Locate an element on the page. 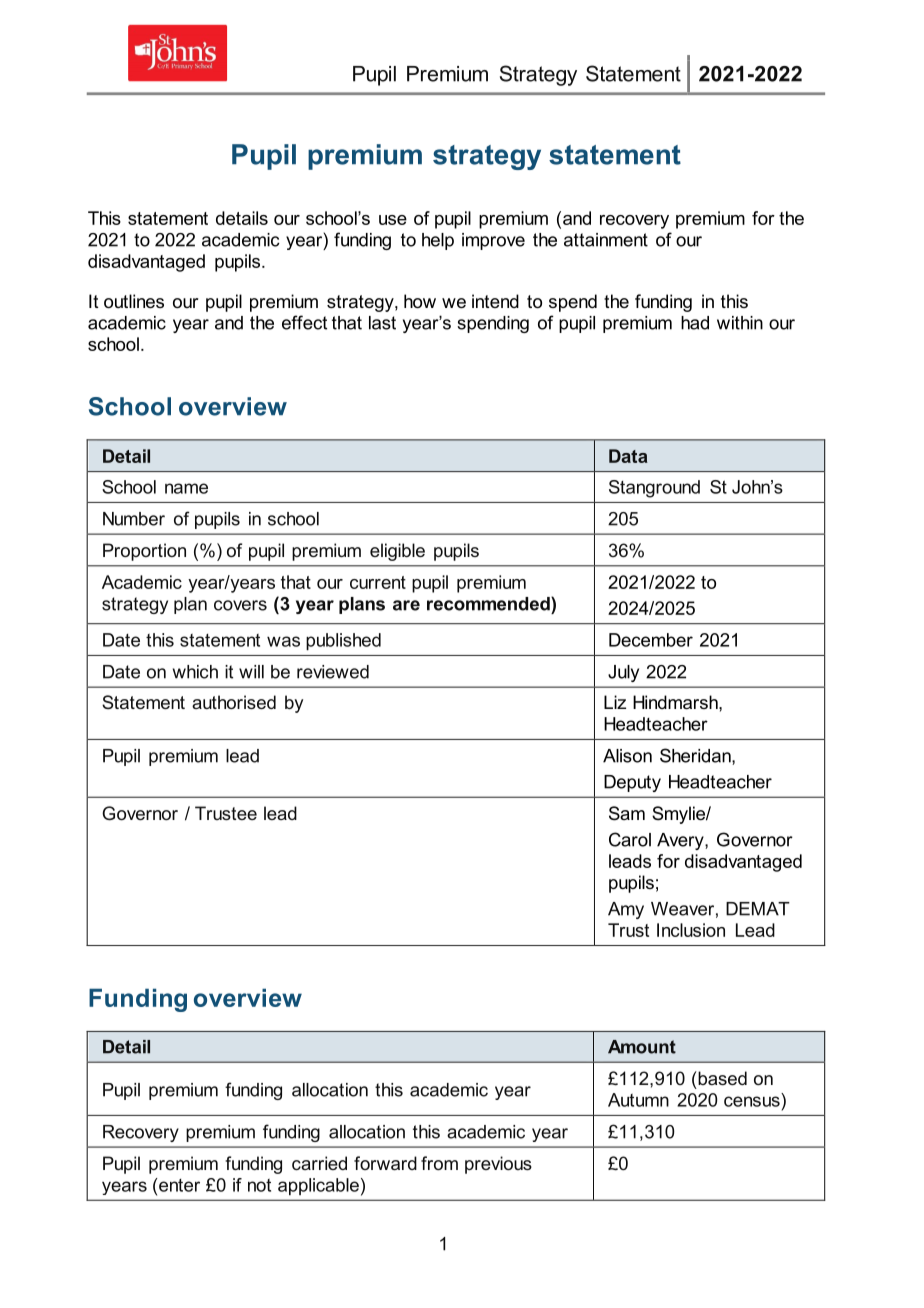  help is located at coordinates (438, 241).
